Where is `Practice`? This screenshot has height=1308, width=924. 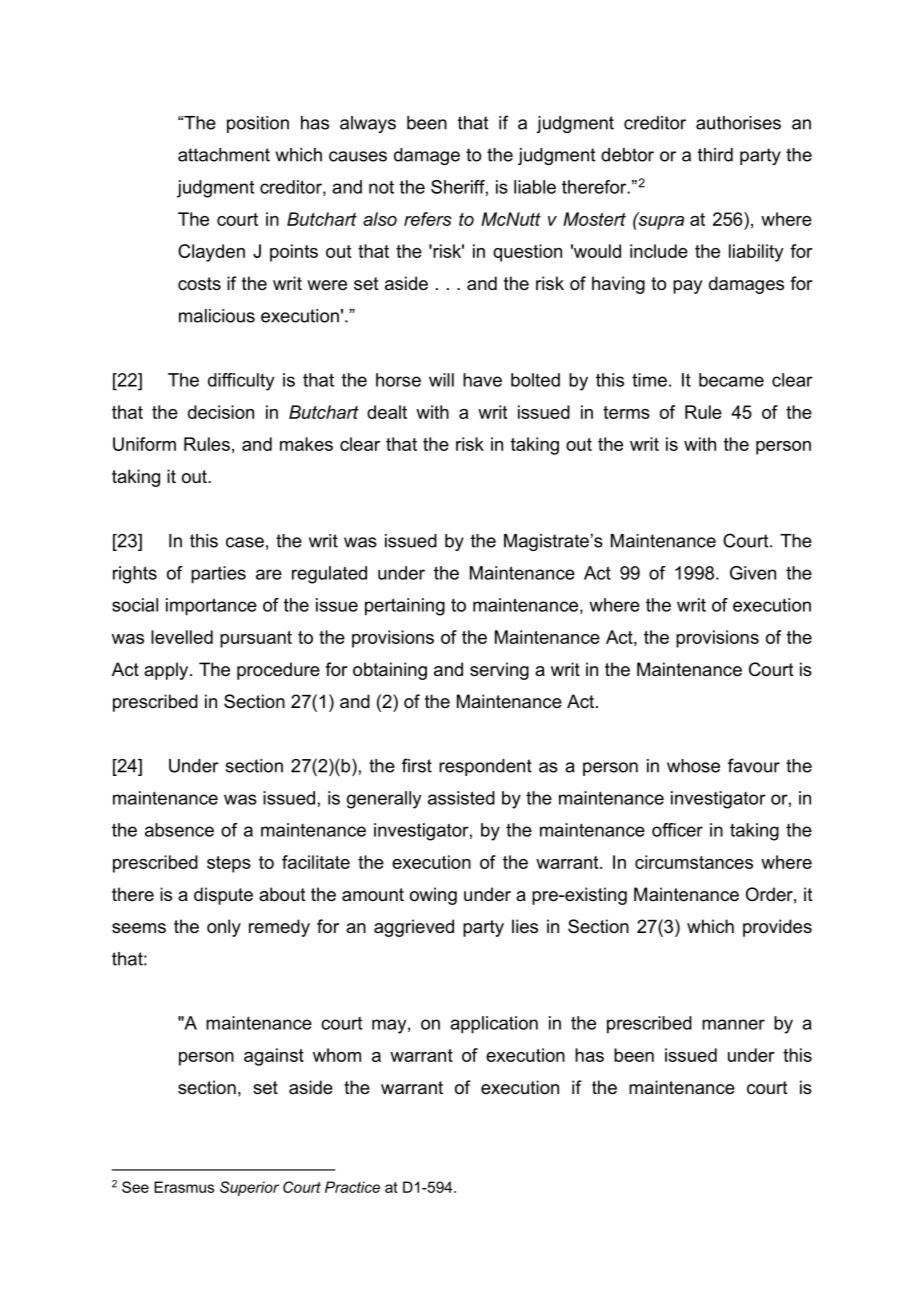
Practice is located at coordinates (352, 1187).
